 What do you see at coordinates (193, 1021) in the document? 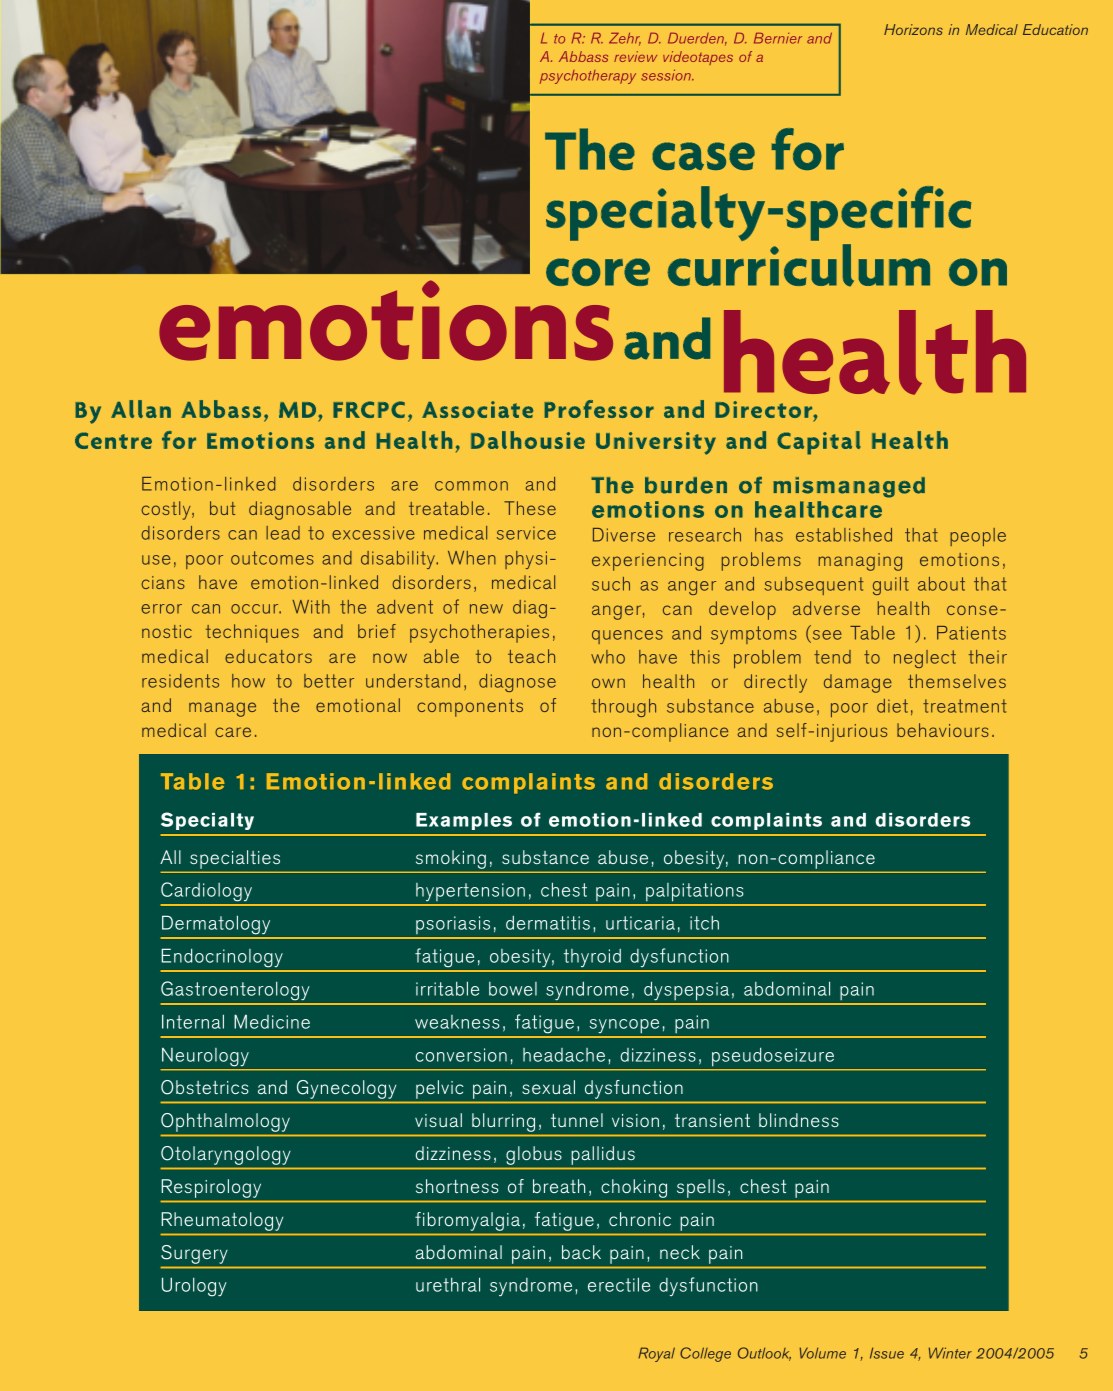
I see `Internal` at bounding box center [193, 1021].
